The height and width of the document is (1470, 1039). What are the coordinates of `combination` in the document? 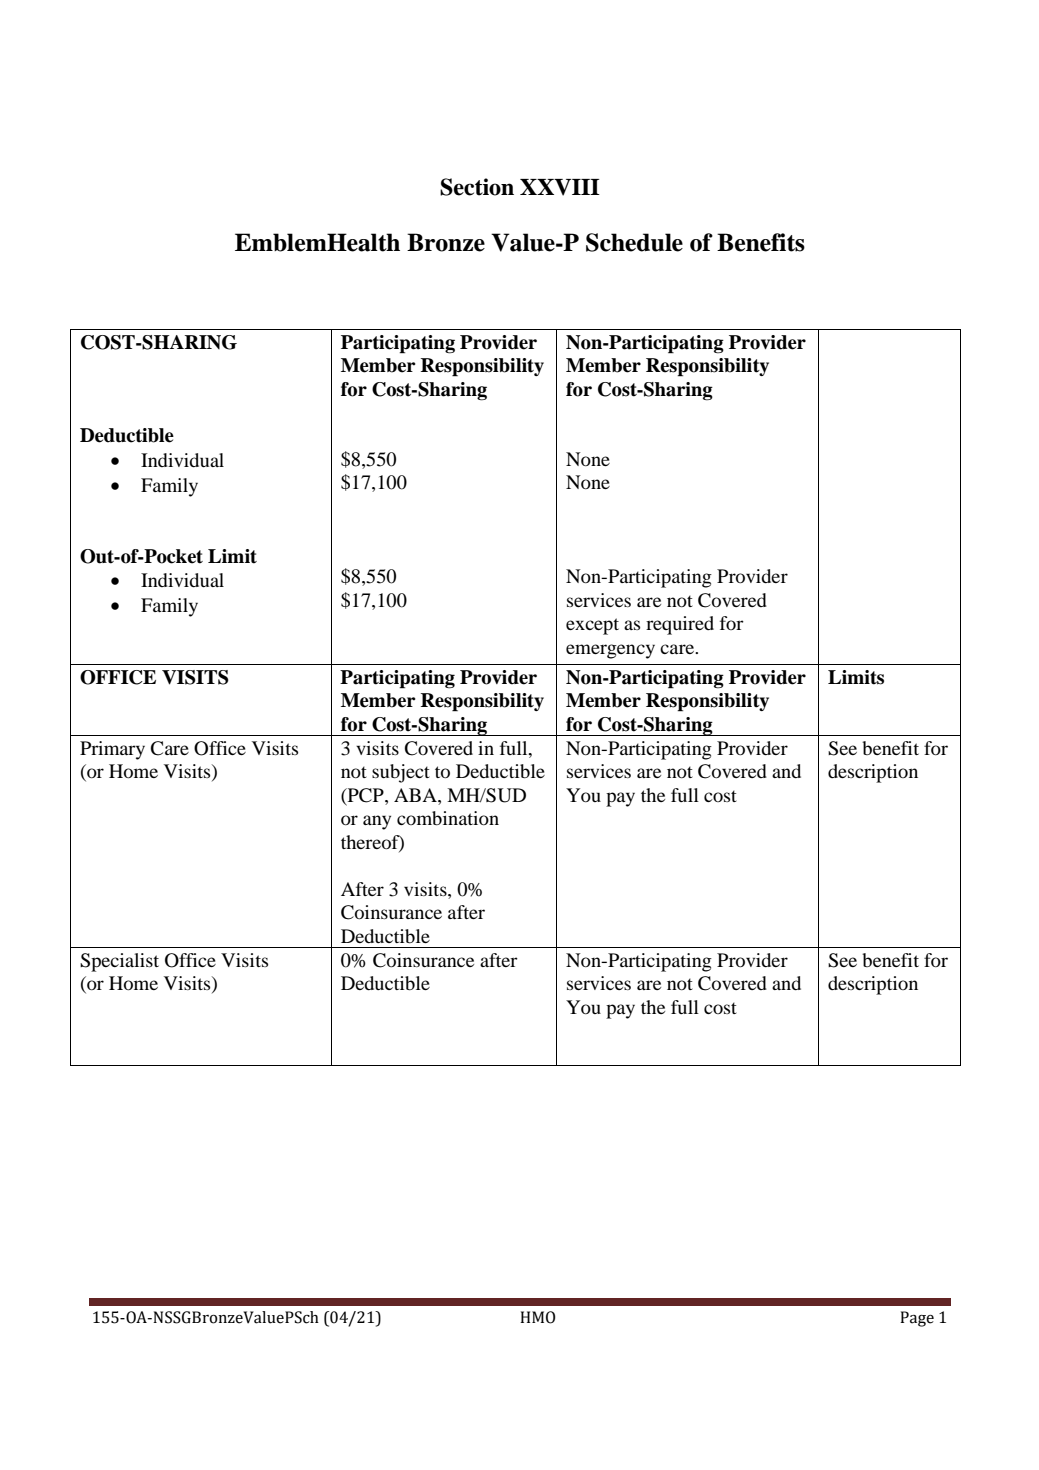 It's located at (448, 818).
